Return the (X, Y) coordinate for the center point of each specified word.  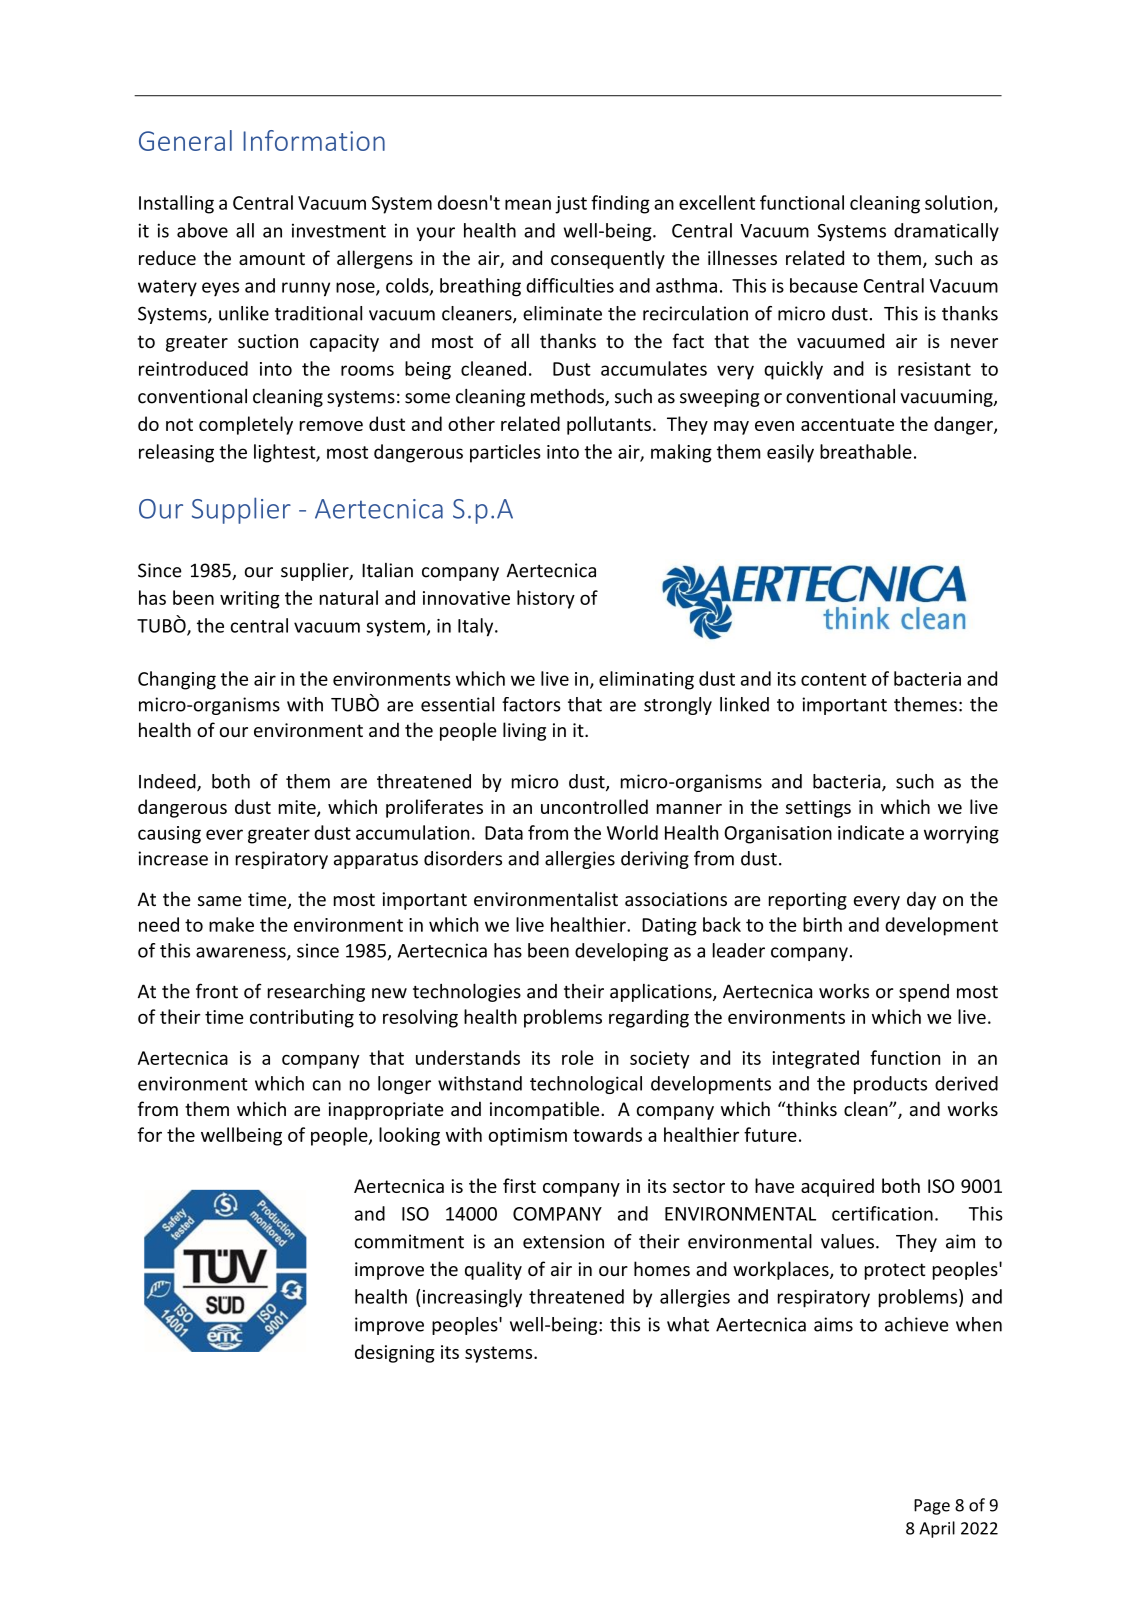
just (571, 205)
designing (395, 1353)
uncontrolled (594, 806)
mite (298, 808)
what (688, 1324)
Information (314, 140)
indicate (871, 832)
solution (958, 202)
